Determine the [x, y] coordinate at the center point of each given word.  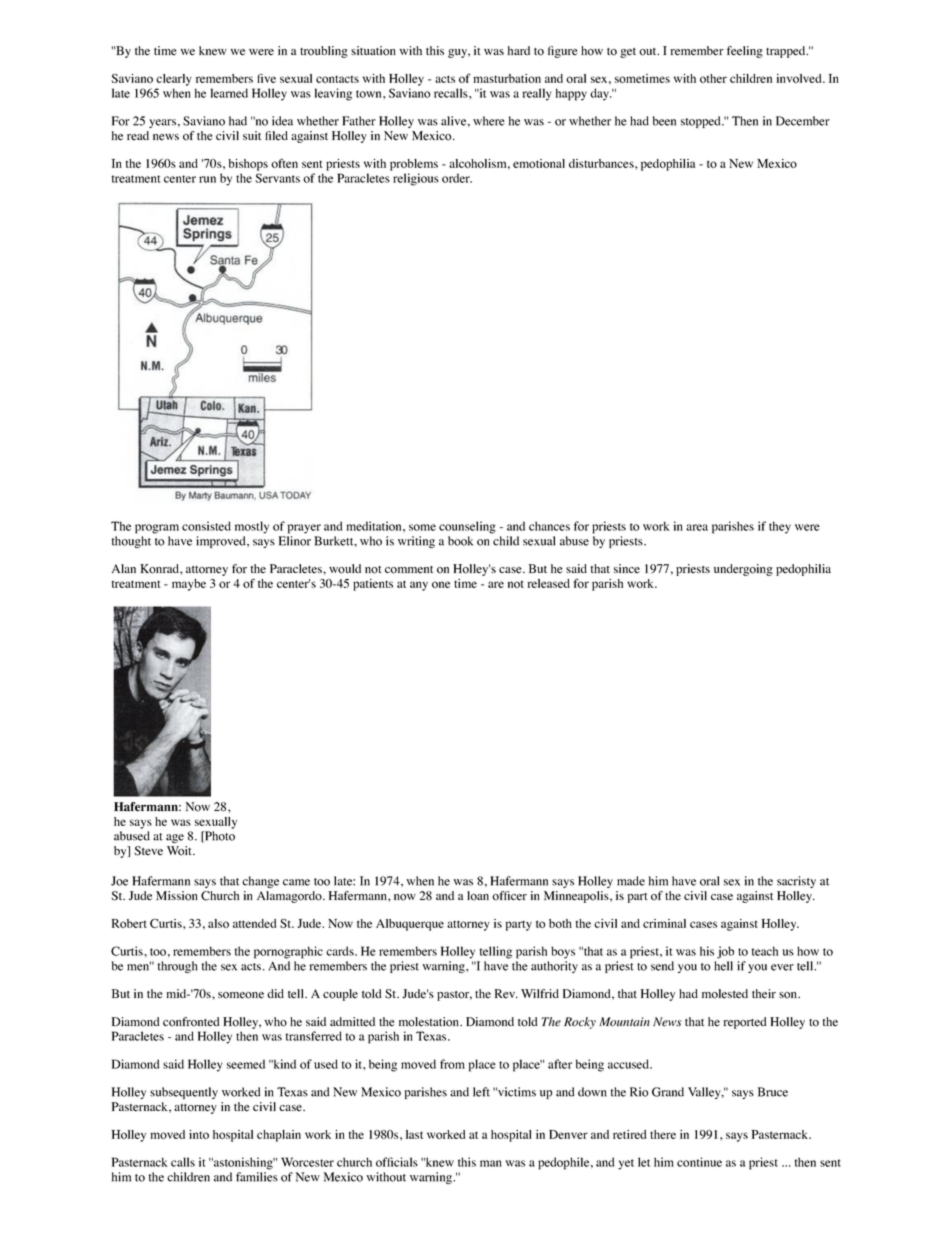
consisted [206, 526]
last [414, 1134]
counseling [467, 527]
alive [453, 121]
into [199, 1134]
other [713, 78]
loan [478, 896]
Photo [219, 837]
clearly [174, 80]
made [631, 881]
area [697, 527]
